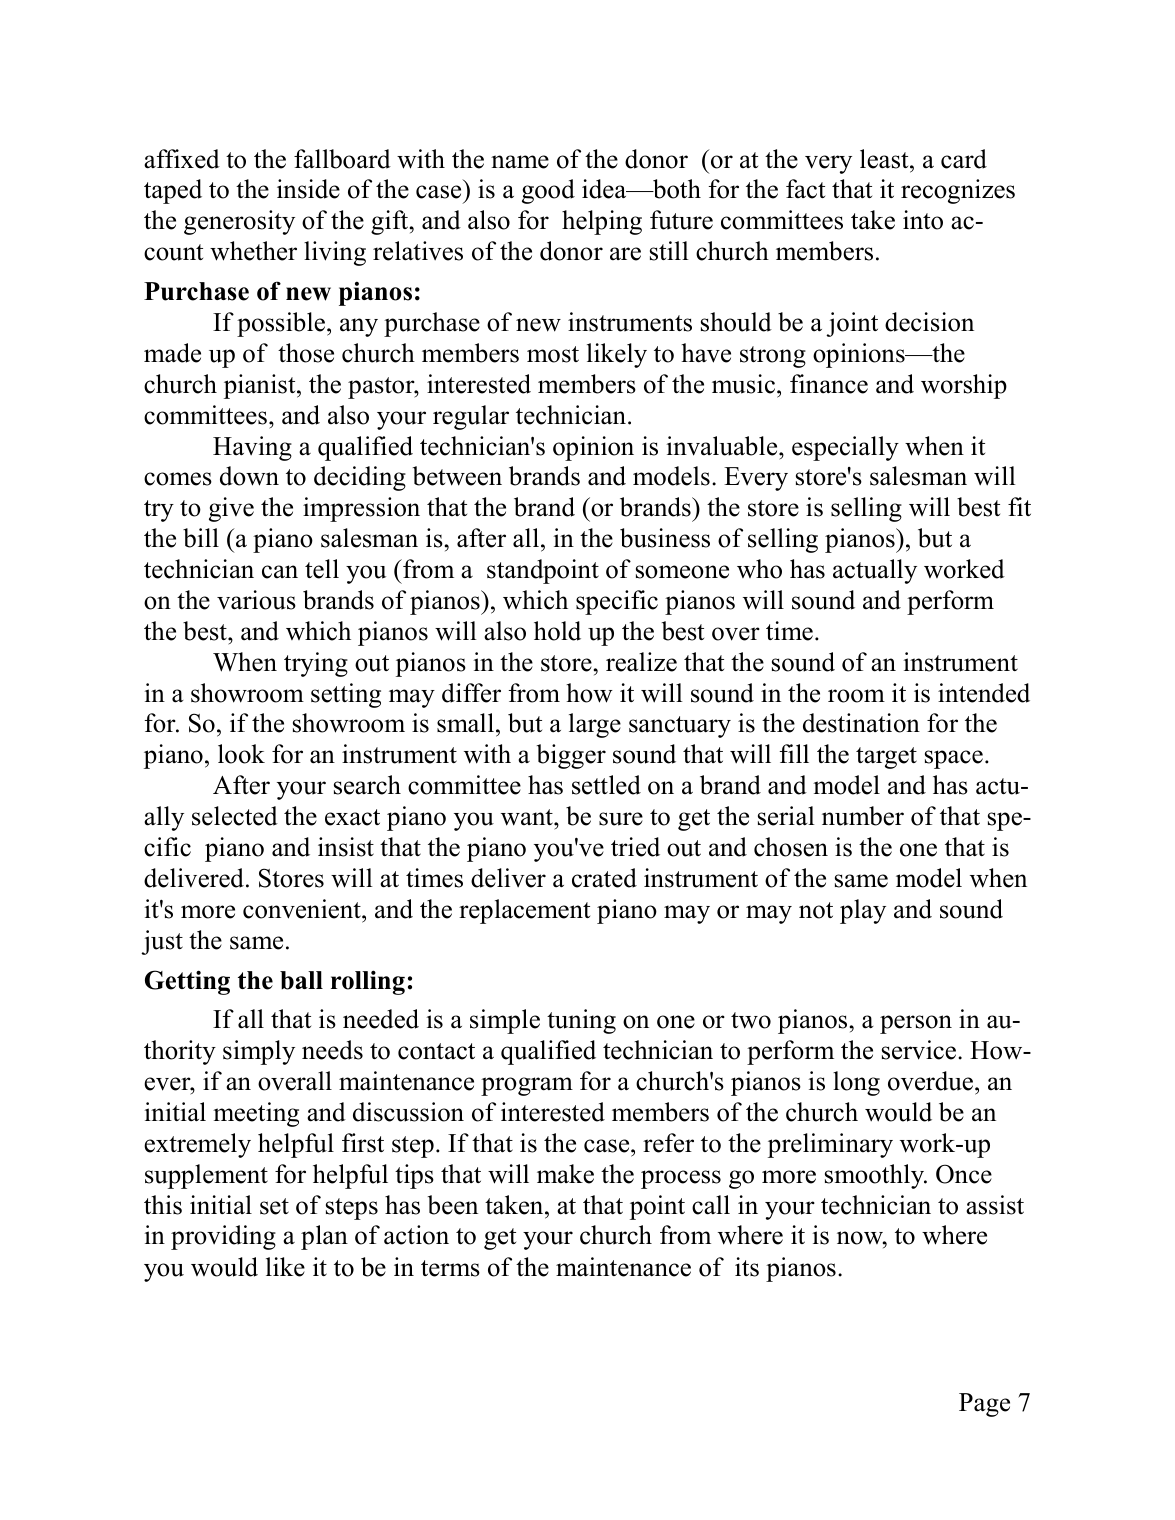 The height and width of the screenshot is (1520, 1175). Describe the element at coordinates (1019, 506) in the screenshot. I see `fit` at that location.
